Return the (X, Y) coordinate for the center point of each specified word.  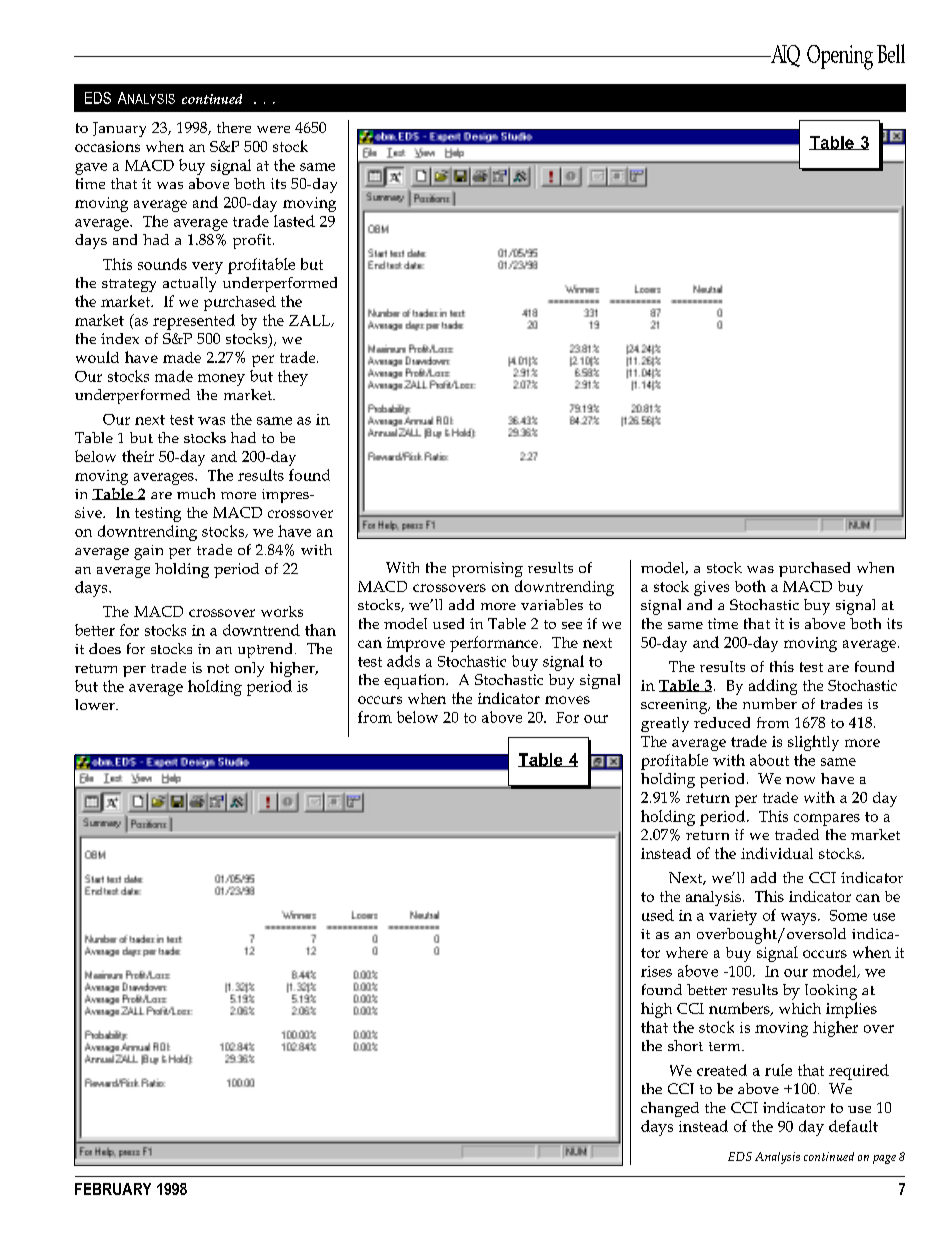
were (273, 129)
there (234, 127)
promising (487, 569)
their (138, 456)
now (800, 780)
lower (96, 704)
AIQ (784, 56)
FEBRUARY (113, 1189)
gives (711, 588)
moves (567, 700)
